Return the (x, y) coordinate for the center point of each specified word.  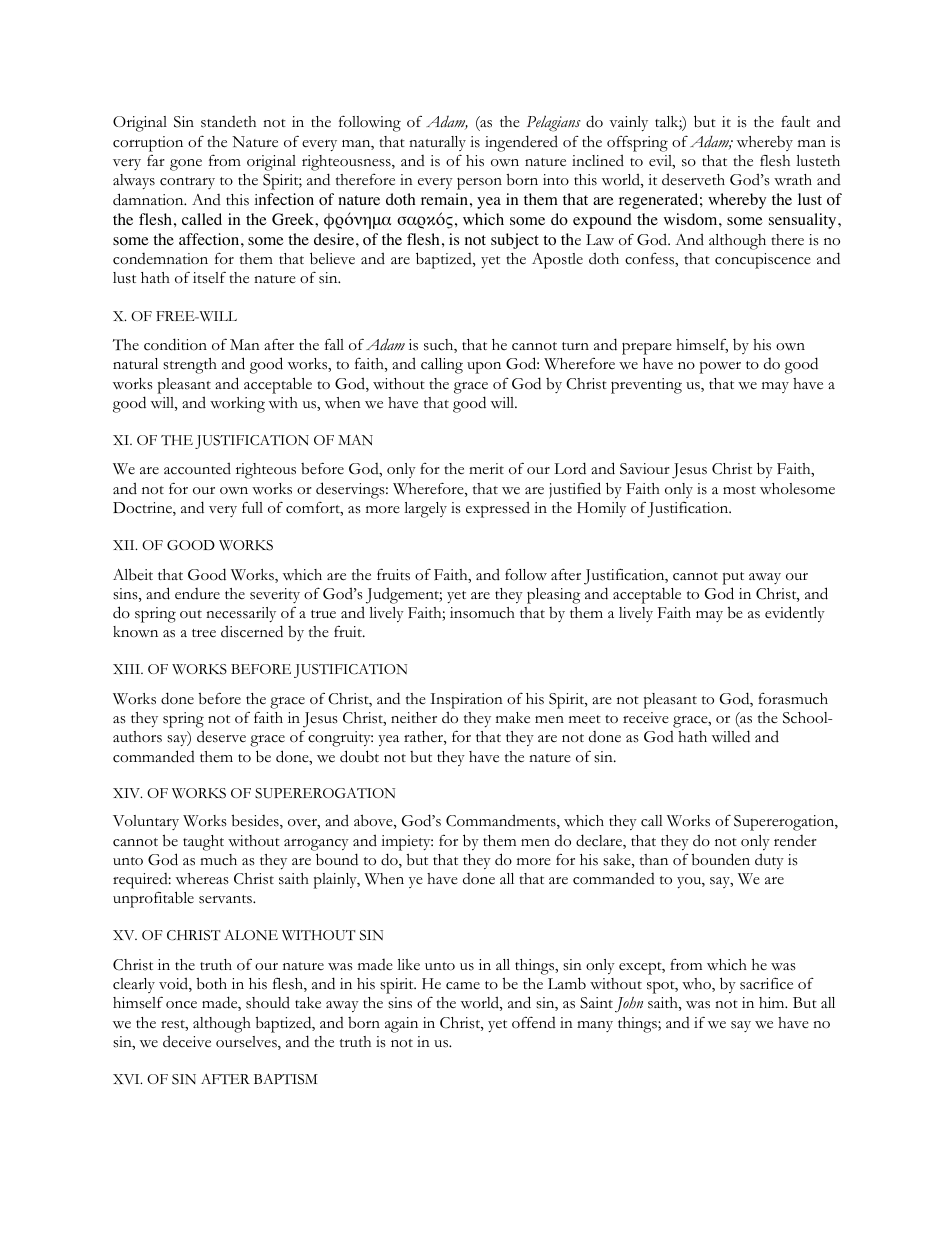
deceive (187, 1041)
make (513, 718)
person (479, 184)
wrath (793, 180)
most (739, 490)
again (401, 1025)
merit (486, 468)
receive (646, 718)
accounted (197, 468)
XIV (127, 793)
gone (186, 165)
